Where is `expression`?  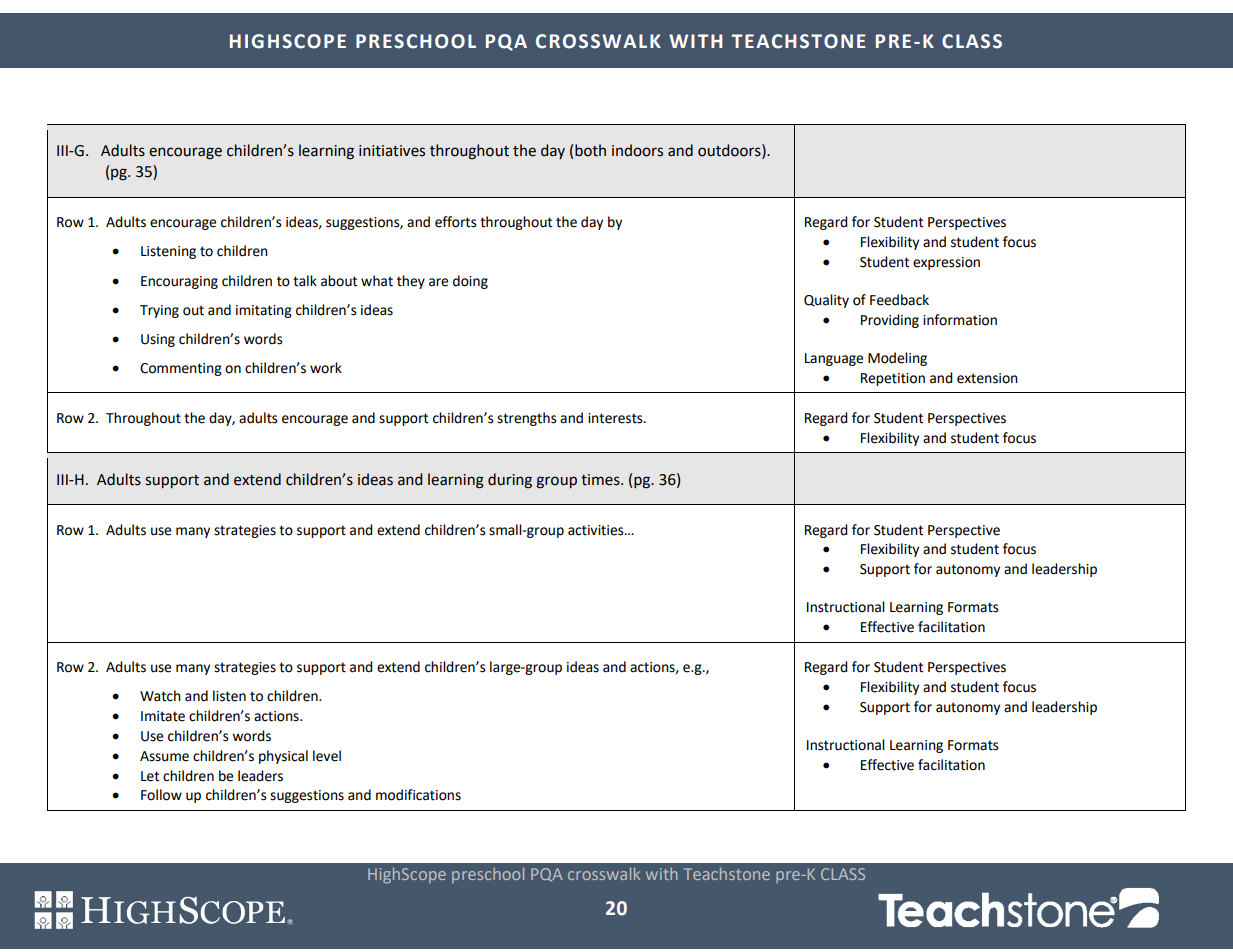
expression is located at coordinates (946, 263).
